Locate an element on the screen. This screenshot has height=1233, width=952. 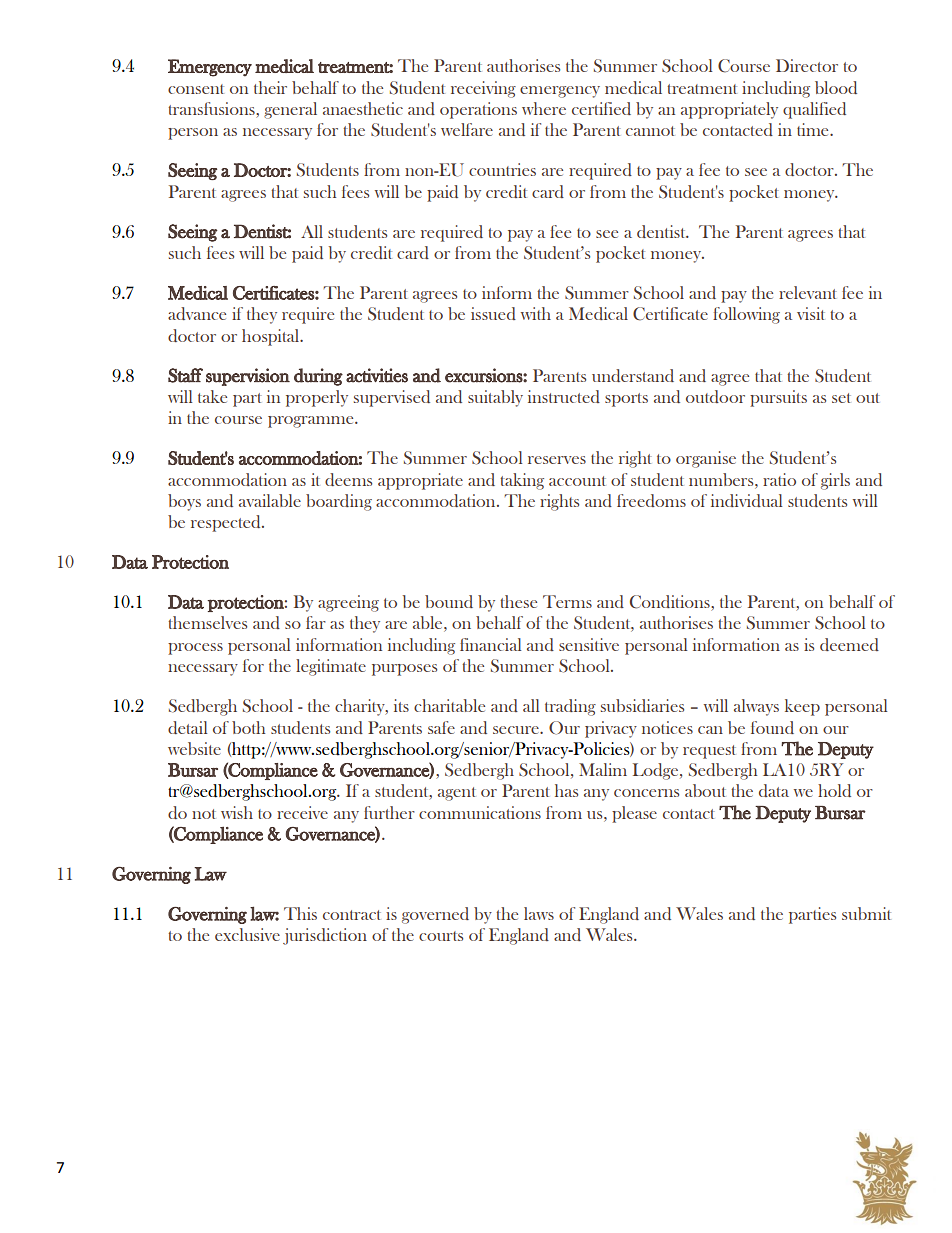
where is located at coordinates (544, 108).
